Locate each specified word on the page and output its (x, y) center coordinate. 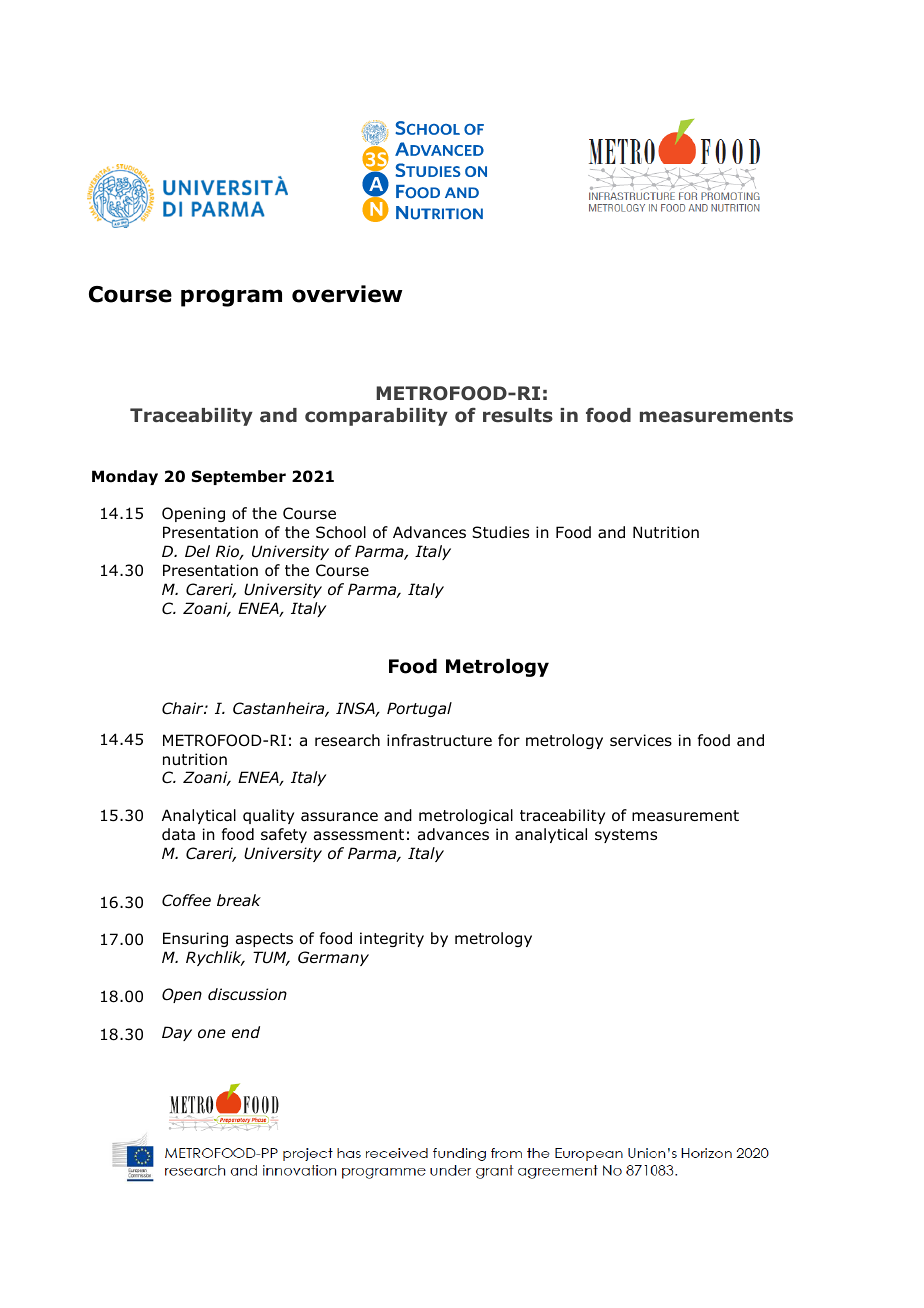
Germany (333, 958)
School (341, 532)
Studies (500, 532)
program (231, 298)
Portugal (419, 709)
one (211, 1034)
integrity (392, 939)
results (518, 415)
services (641, 740)
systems (626, 836)
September (239, 477)
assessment (359, 835)
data (178, 834)
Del (197, 551)
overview (347, 294)
